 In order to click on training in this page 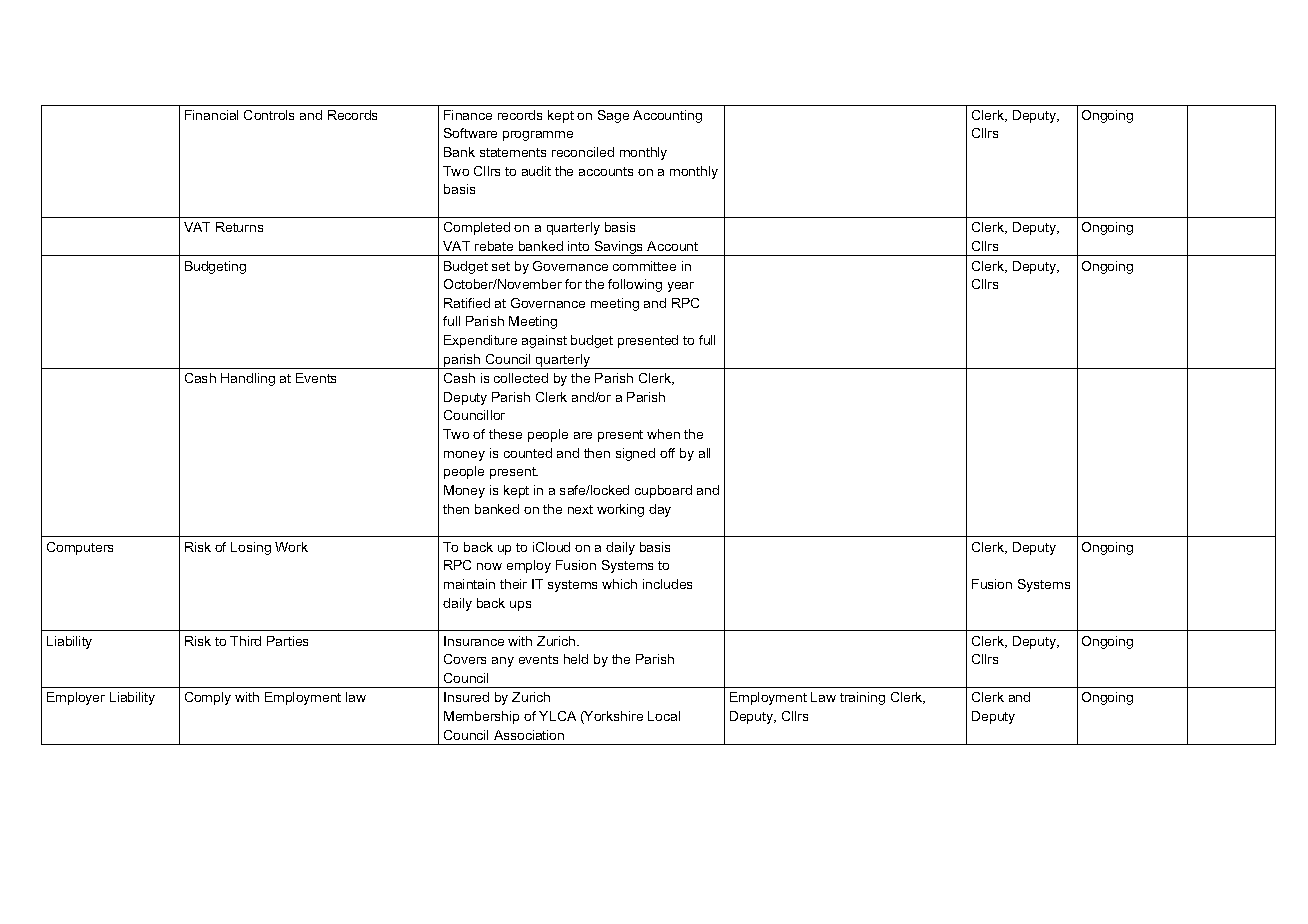, I will do `click(862, 698)`.
